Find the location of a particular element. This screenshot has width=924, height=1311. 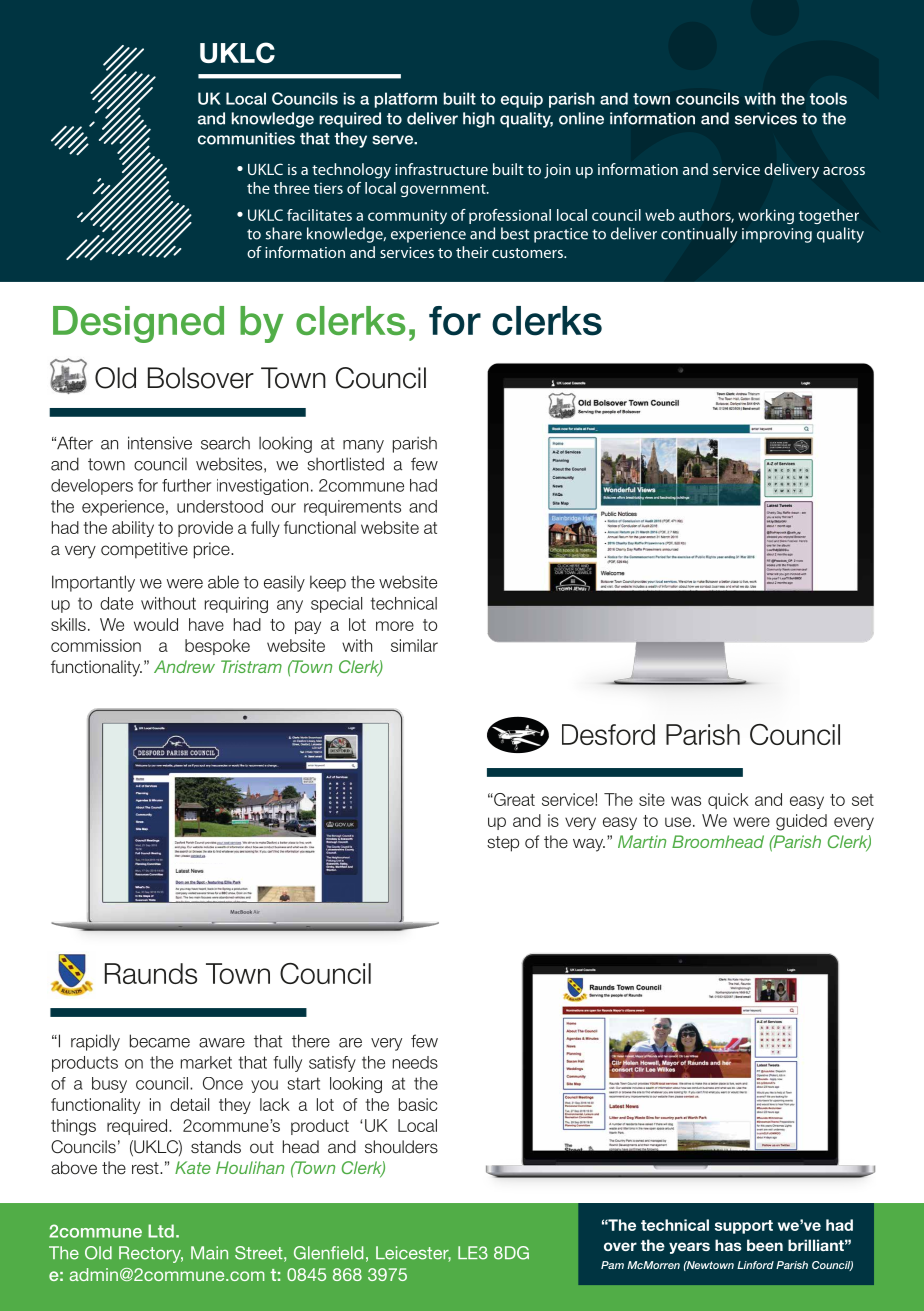

Ltd is located at coordinates (161, 1231).
